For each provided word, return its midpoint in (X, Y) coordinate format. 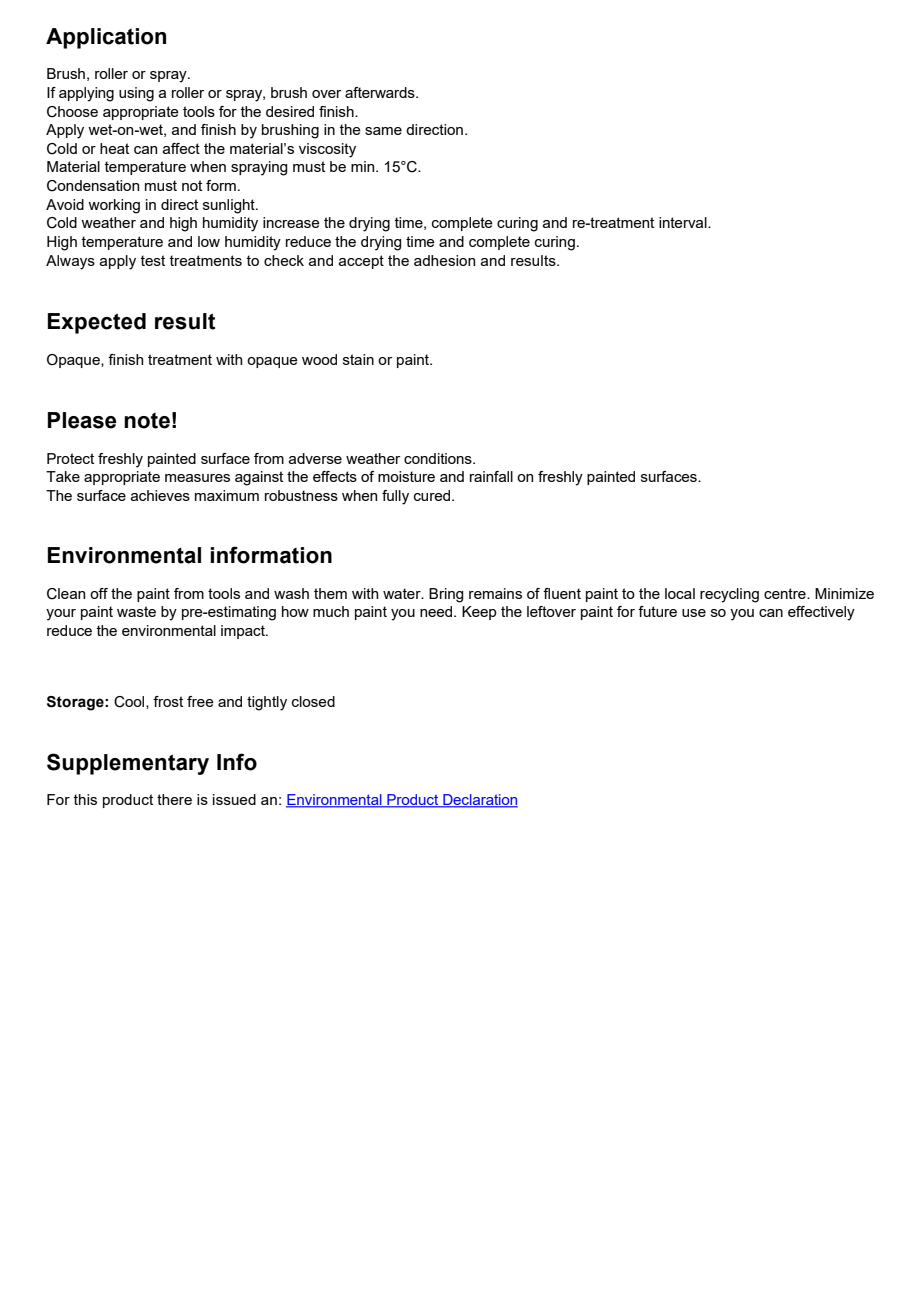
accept (361, 262)
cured (433, 495)
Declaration (479, 801)
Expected (97, 323)
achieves (160, 495)
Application (106, 38)
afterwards (381, 92)
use (694, 613)
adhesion (444, 260)
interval (684, 222)
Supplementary (128, 764)
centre (786, 593)
